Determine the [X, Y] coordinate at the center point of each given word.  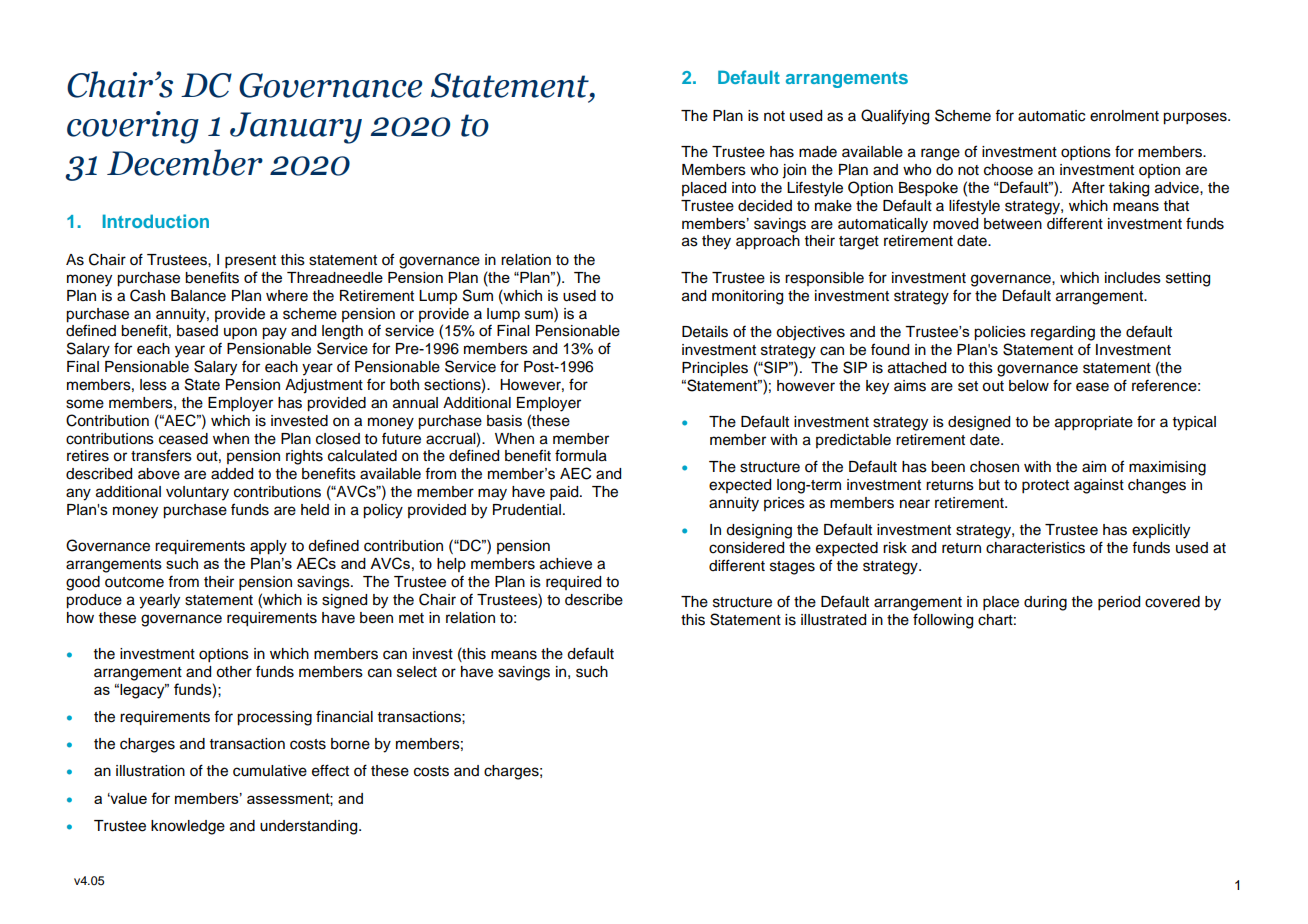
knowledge [188, 827]
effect [330, 770]
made [818, 152]
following [943, 621]
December [185, 162]
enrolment [1124, 116]
